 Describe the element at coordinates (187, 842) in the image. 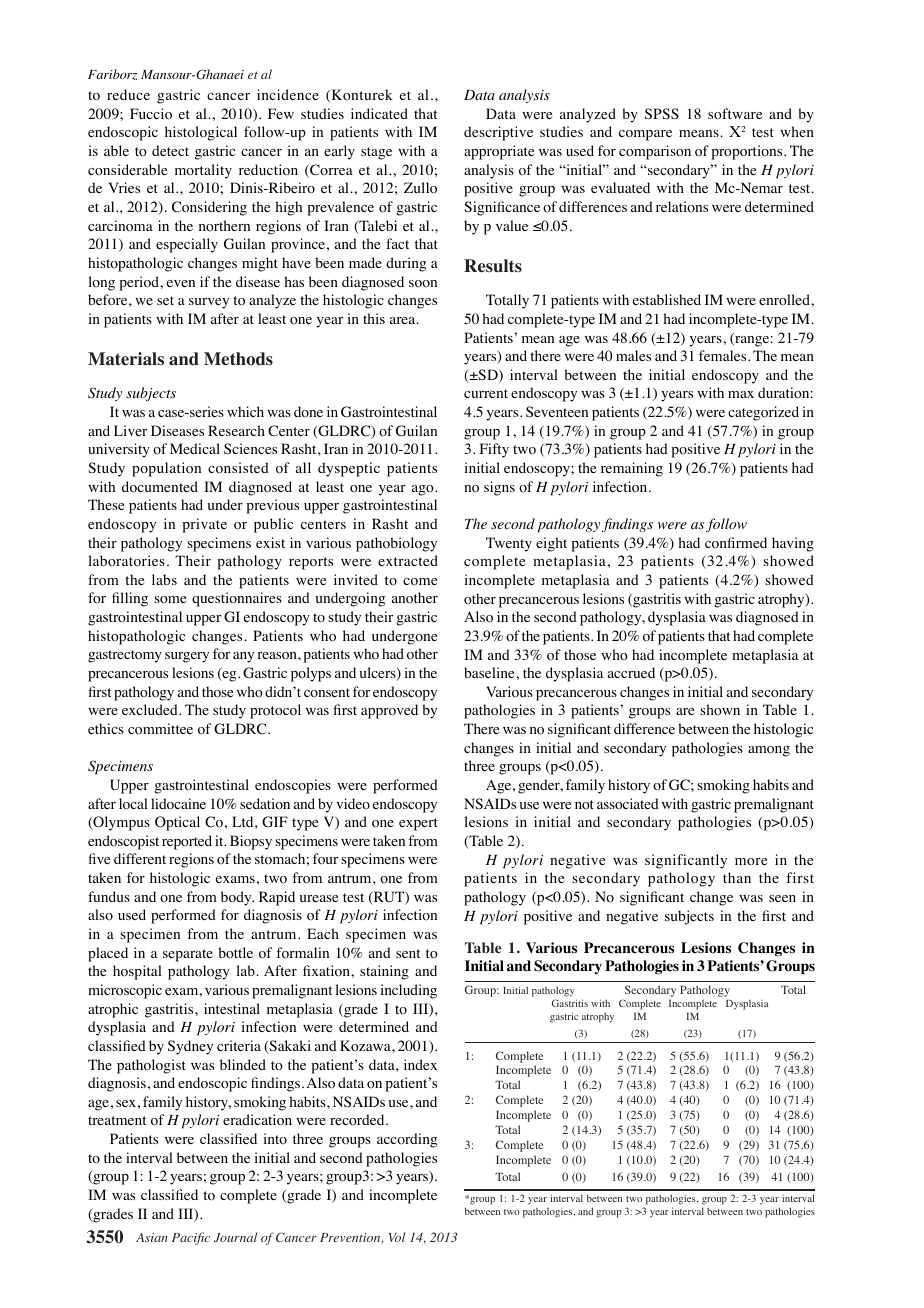

I see `reported` at that location.
